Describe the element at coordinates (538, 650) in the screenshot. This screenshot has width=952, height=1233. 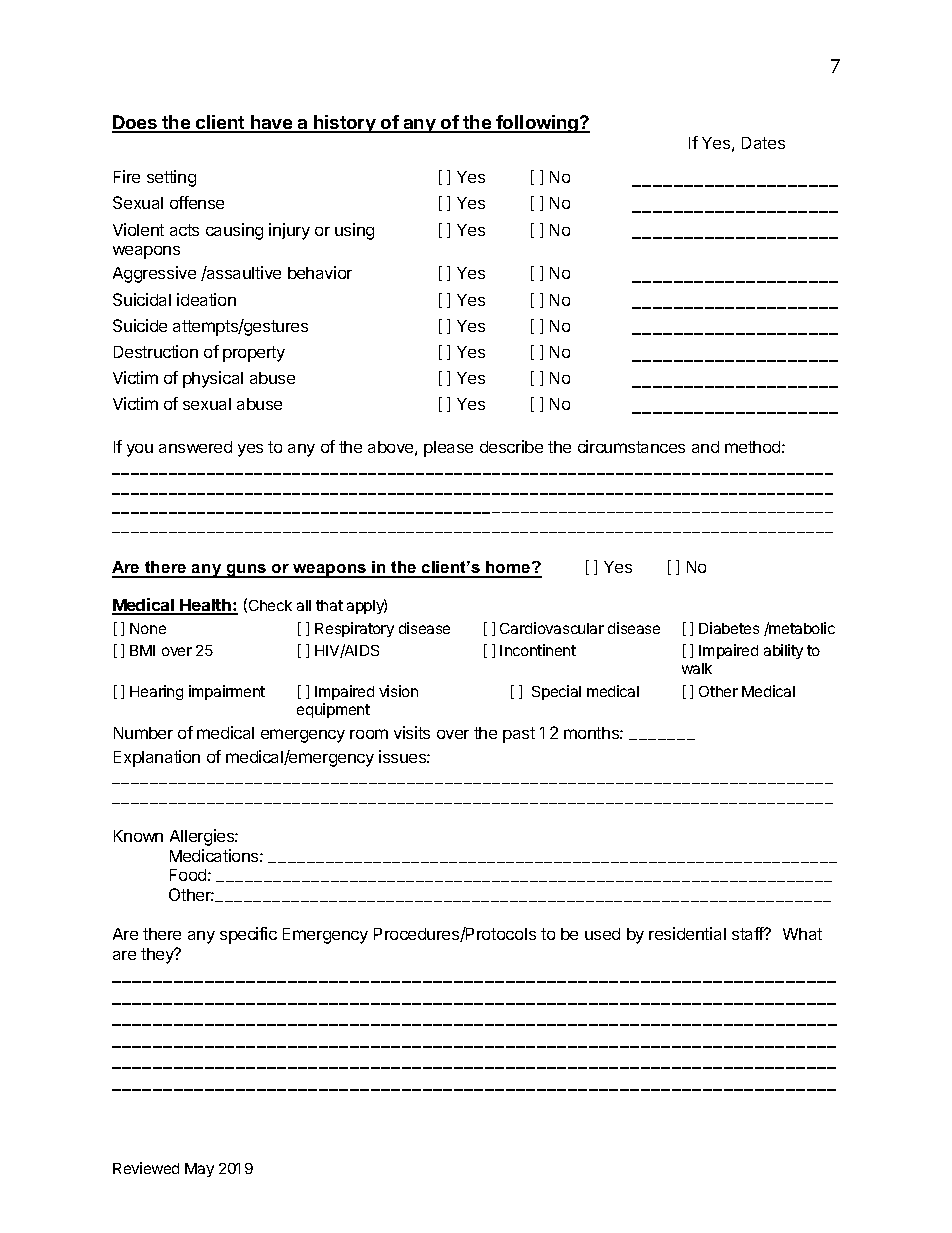
I see `Incontinent` at that location.
